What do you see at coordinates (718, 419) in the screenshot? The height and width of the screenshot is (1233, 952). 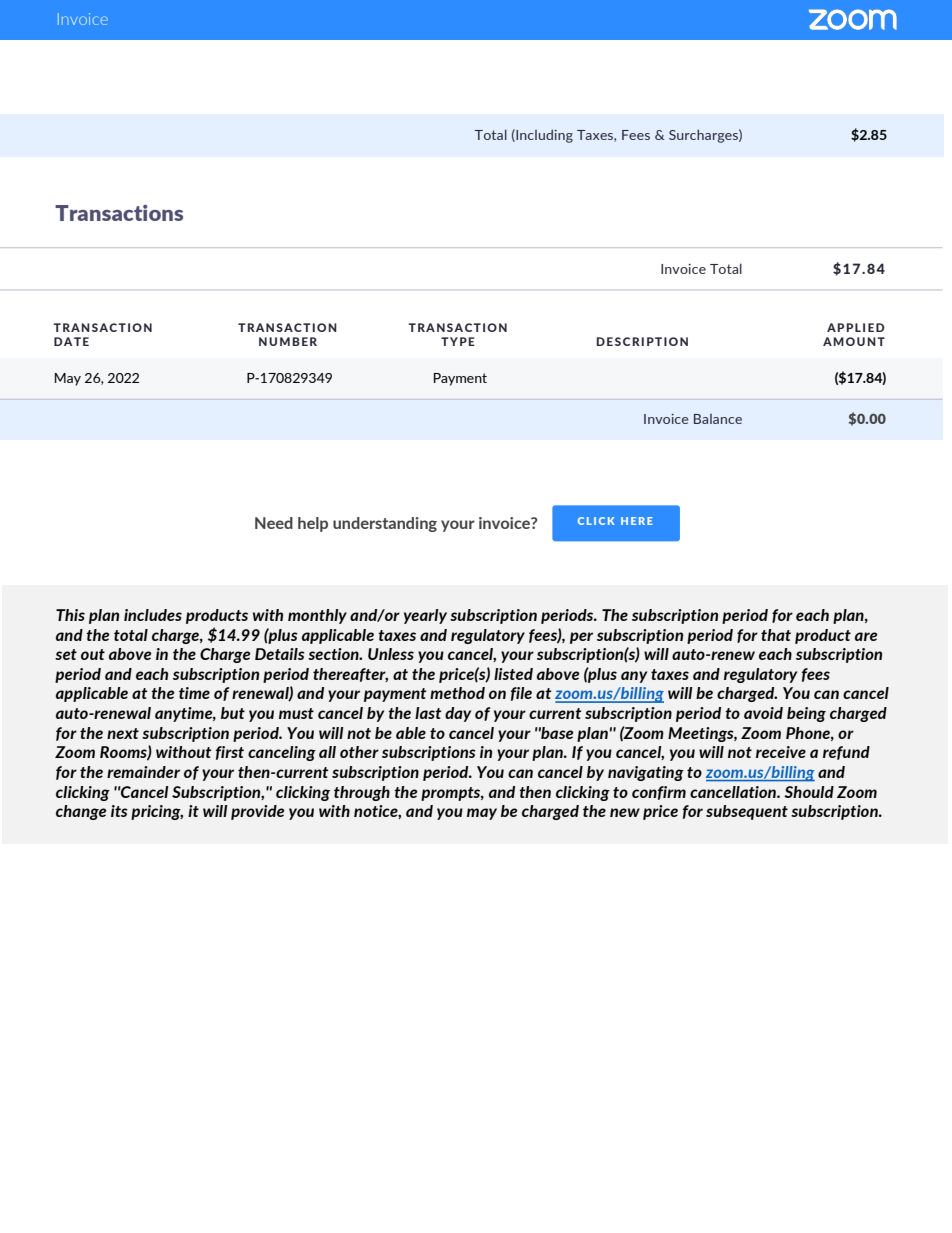 I see `Balance` at bounding box center [718, 419].
